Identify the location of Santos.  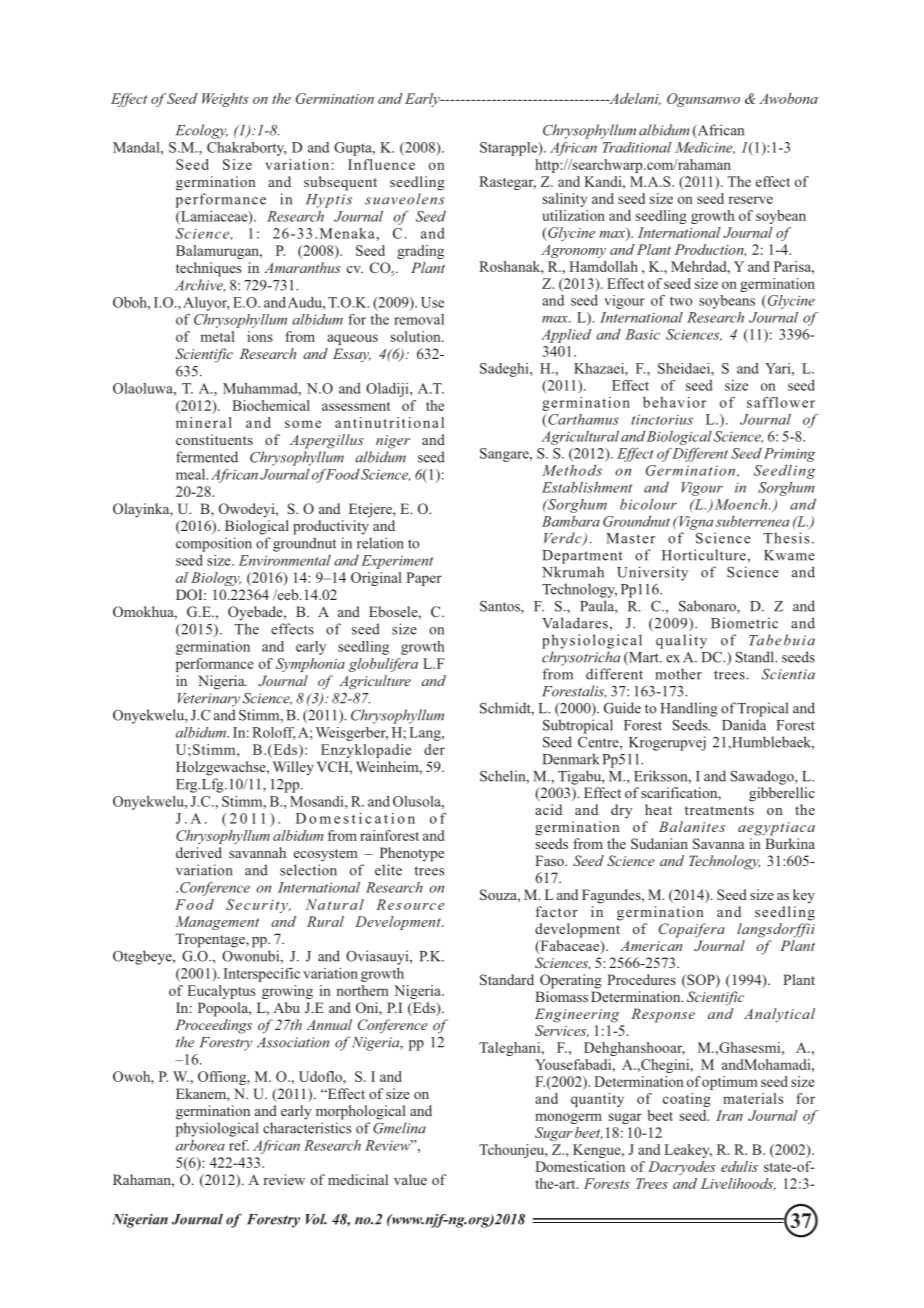
(501, 607).
